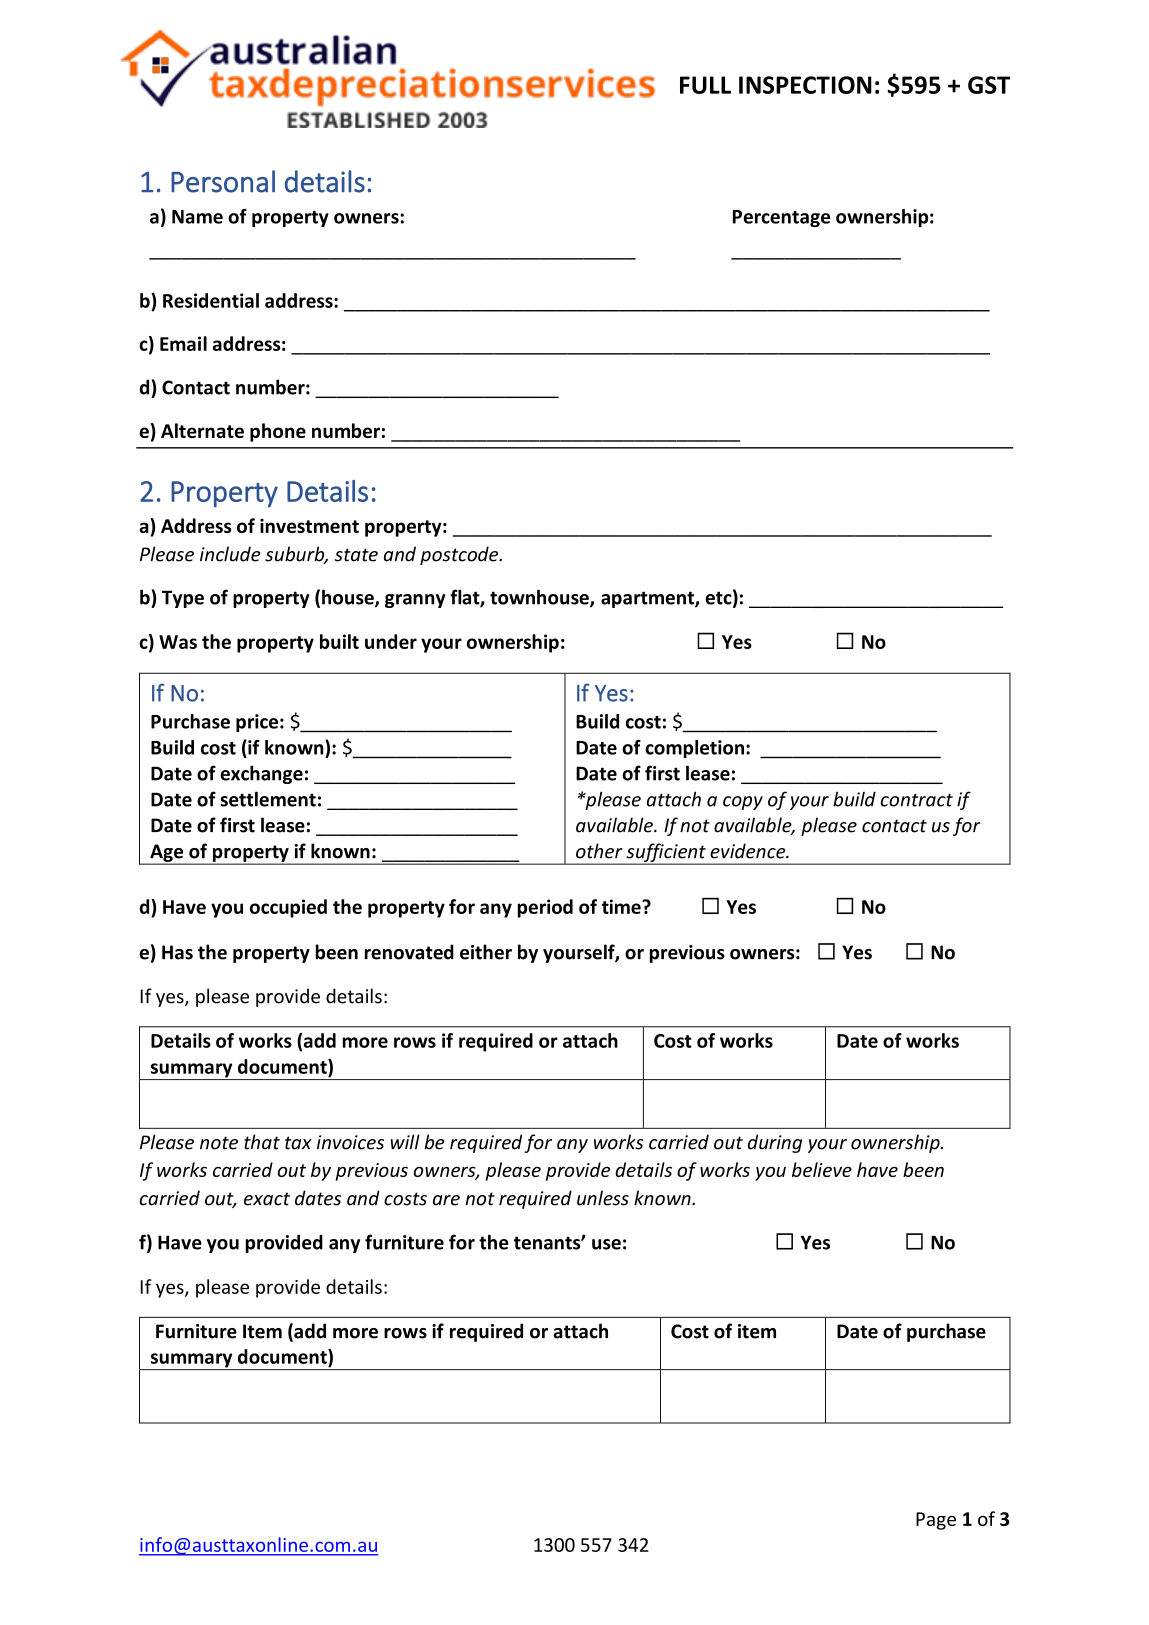 Image resolution: width=1149 pixels, height=1625 pixels. What do you see at coordinates (705, 85) in the screenshot?
I see `FULL` at bounding box center [705, 85].
